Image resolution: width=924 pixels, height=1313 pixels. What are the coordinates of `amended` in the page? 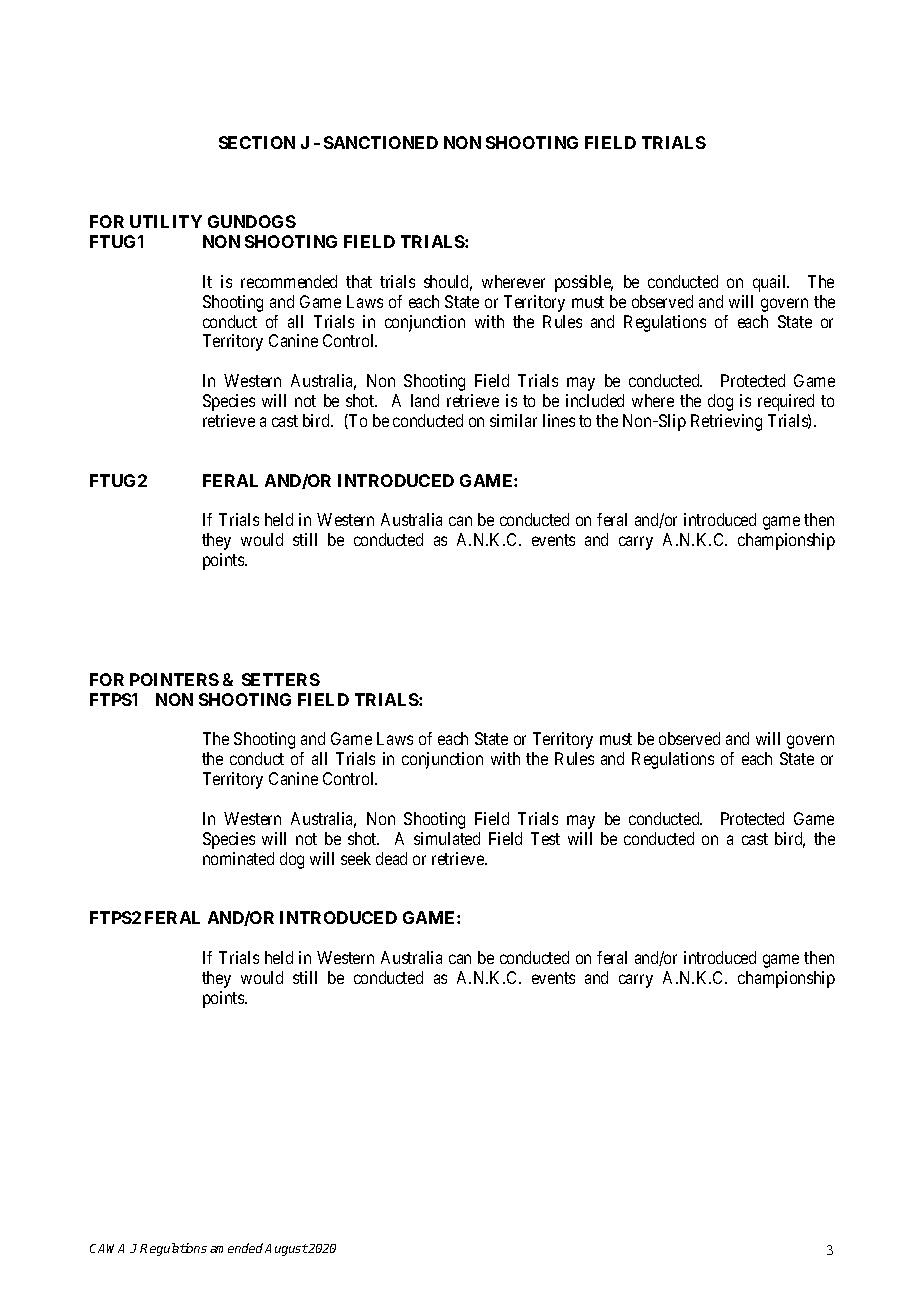 It's located at (236, 1248).
